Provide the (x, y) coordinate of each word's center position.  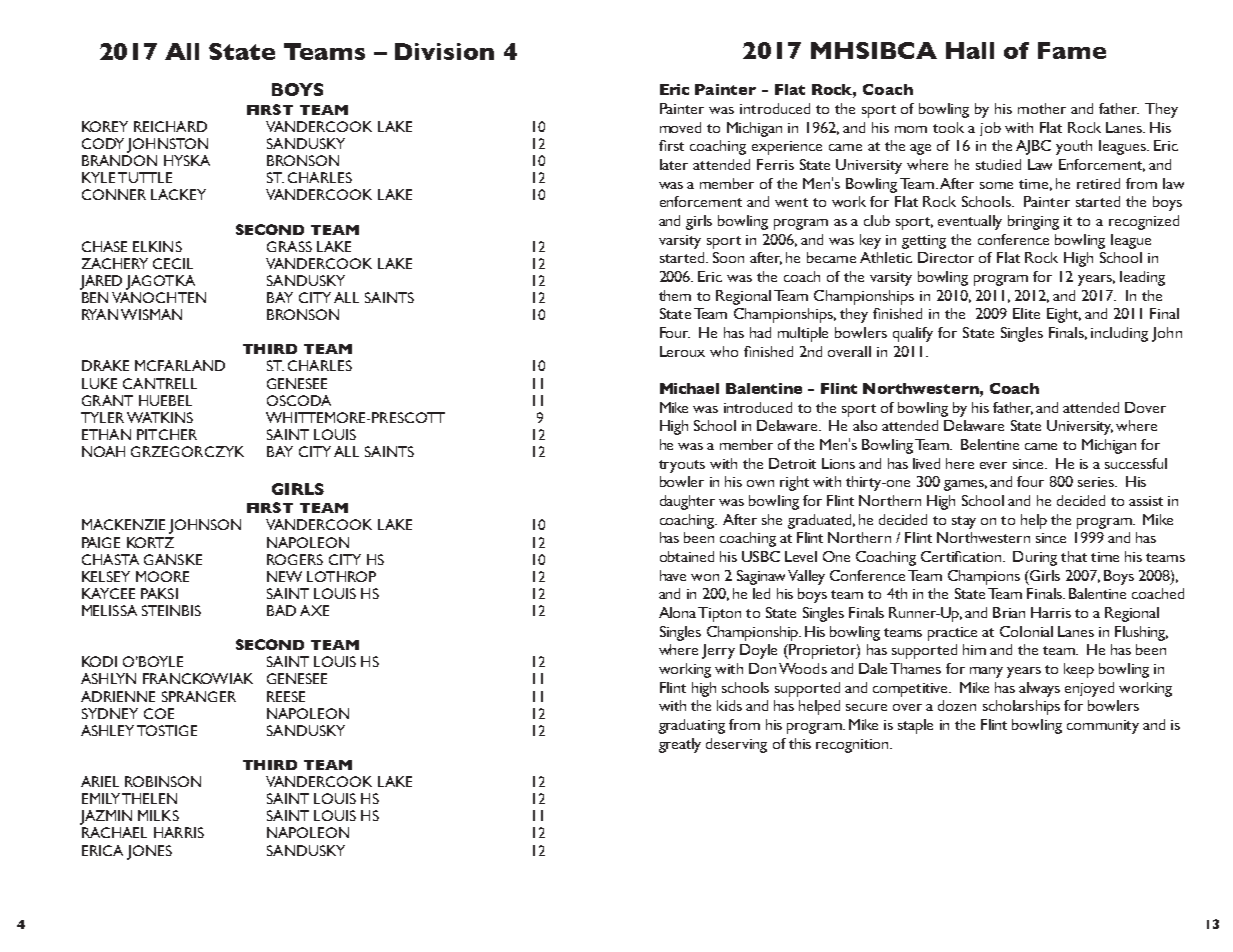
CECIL (173, 263)
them (675, 295)
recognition (853, 746)
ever (993, 465)
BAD (281, 610)
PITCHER (167, 434)
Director (946, 257)
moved (680, 127)
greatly (680, 745)
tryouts (682, 466)
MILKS (158, 815)
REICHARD (170, 126)
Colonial (1026, 631)
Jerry (718, 651)
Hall (970, 50)
